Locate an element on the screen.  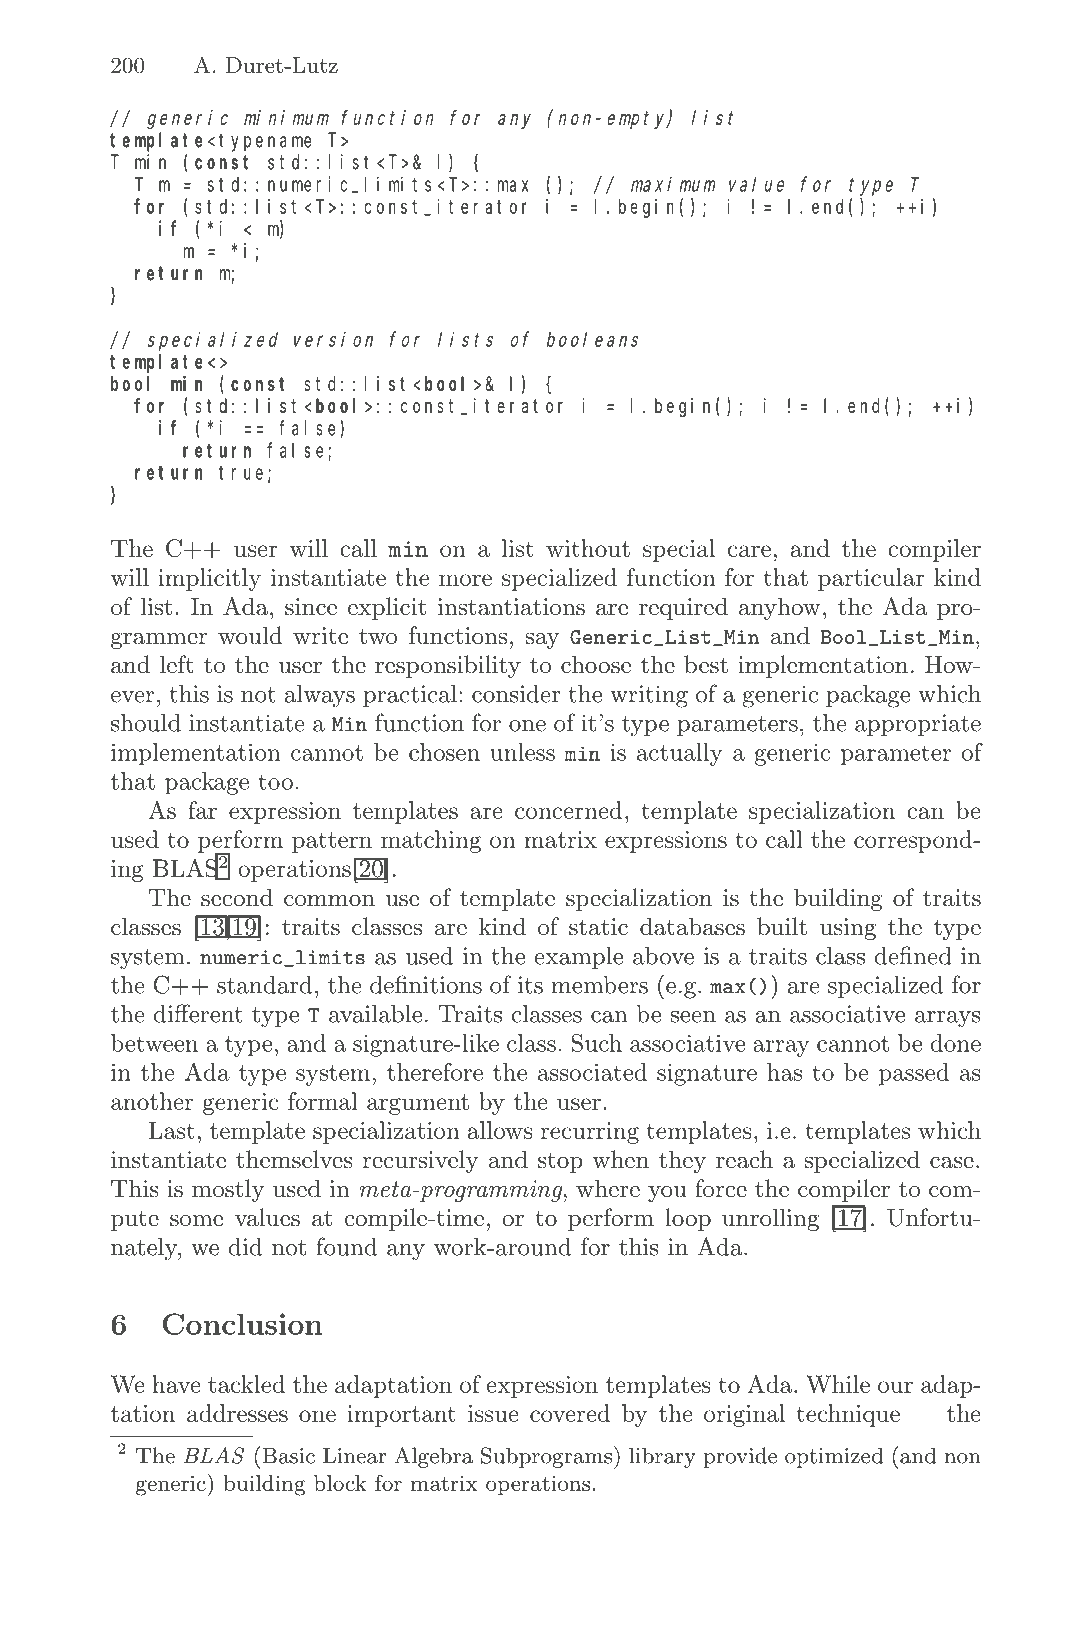
particular is located at coordinates (871, 579).
